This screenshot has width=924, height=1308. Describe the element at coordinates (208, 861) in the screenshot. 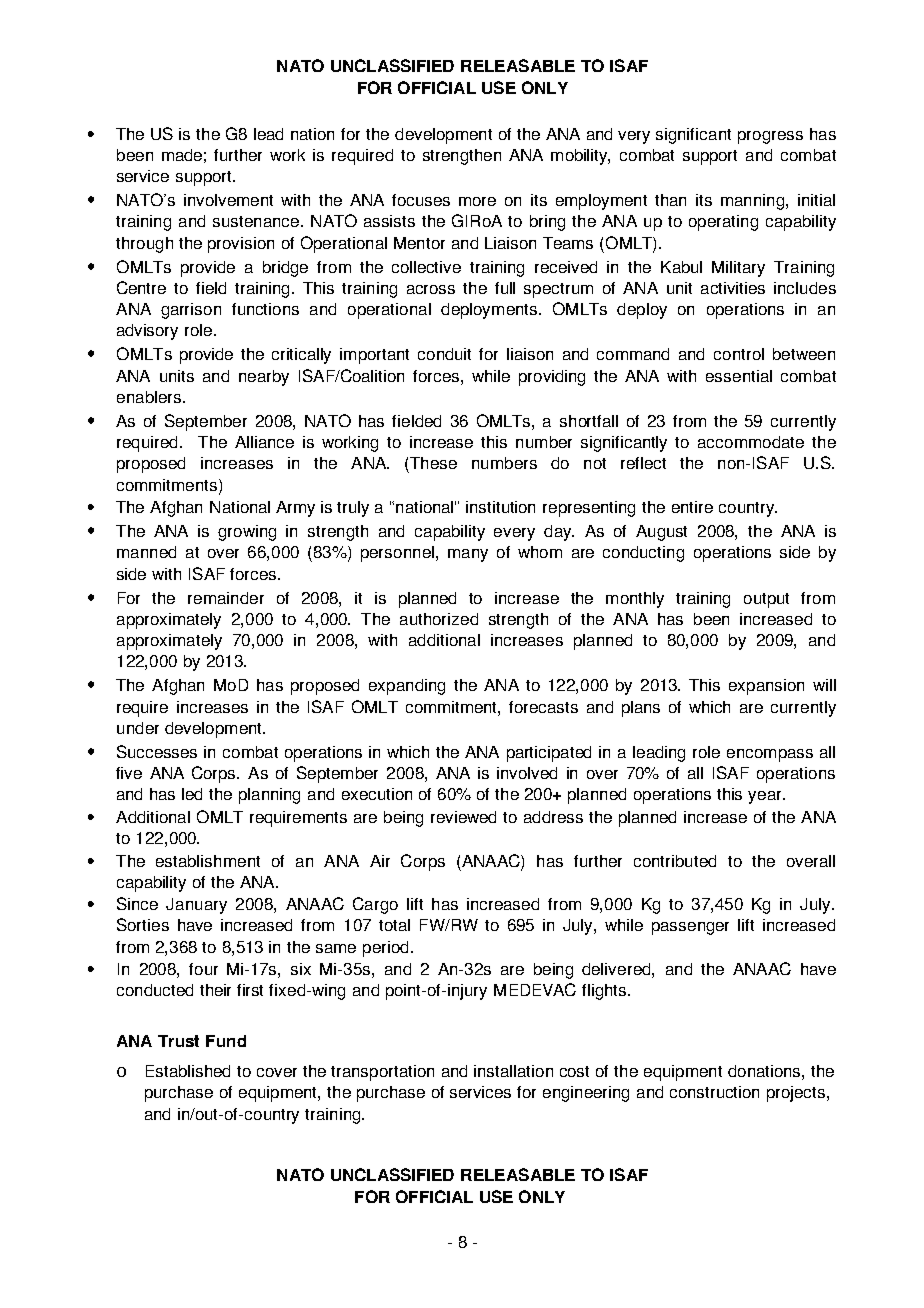

I see `establishment` at that location.
